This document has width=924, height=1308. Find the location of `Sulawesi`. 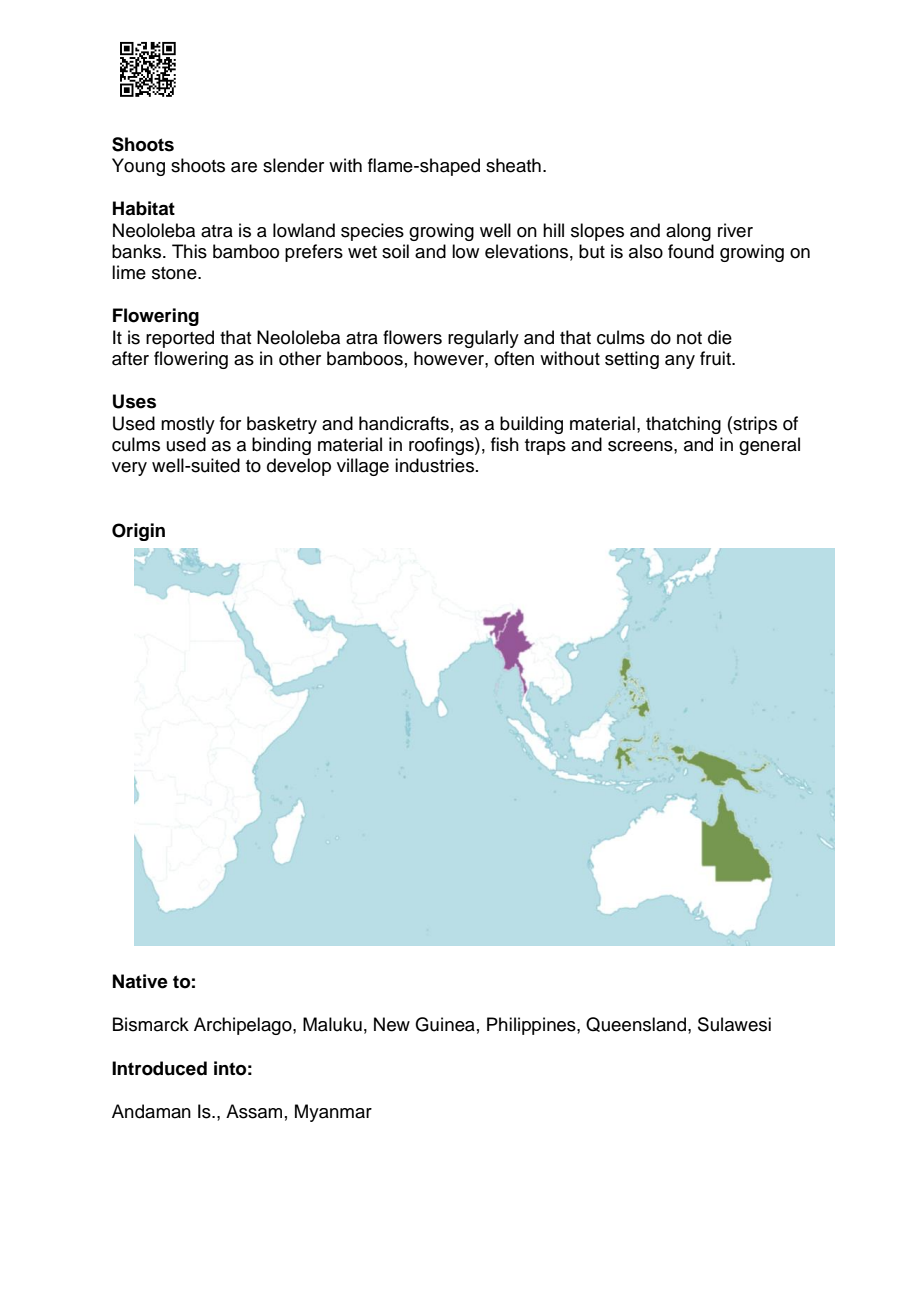

Sulawesi is located at coordinates (734, 1024).
